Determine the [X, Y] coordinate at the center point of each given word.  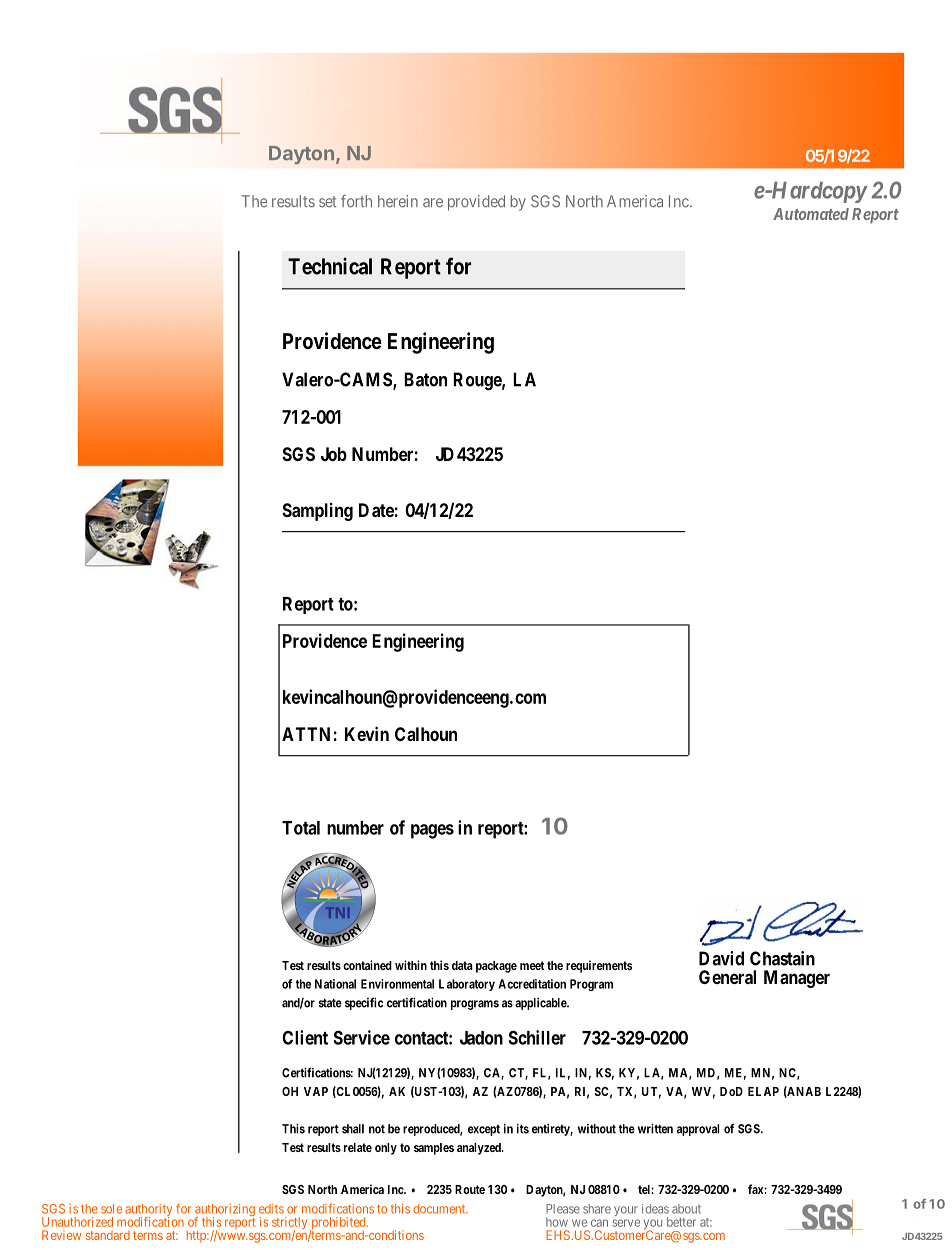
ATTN [306, 734]
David [721, 958]
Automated [811, 214]
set [327, 202]
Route [470, 1189]
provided [476, 203]
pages [432, 831]
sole [111, 1209]
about [686, 1209]
